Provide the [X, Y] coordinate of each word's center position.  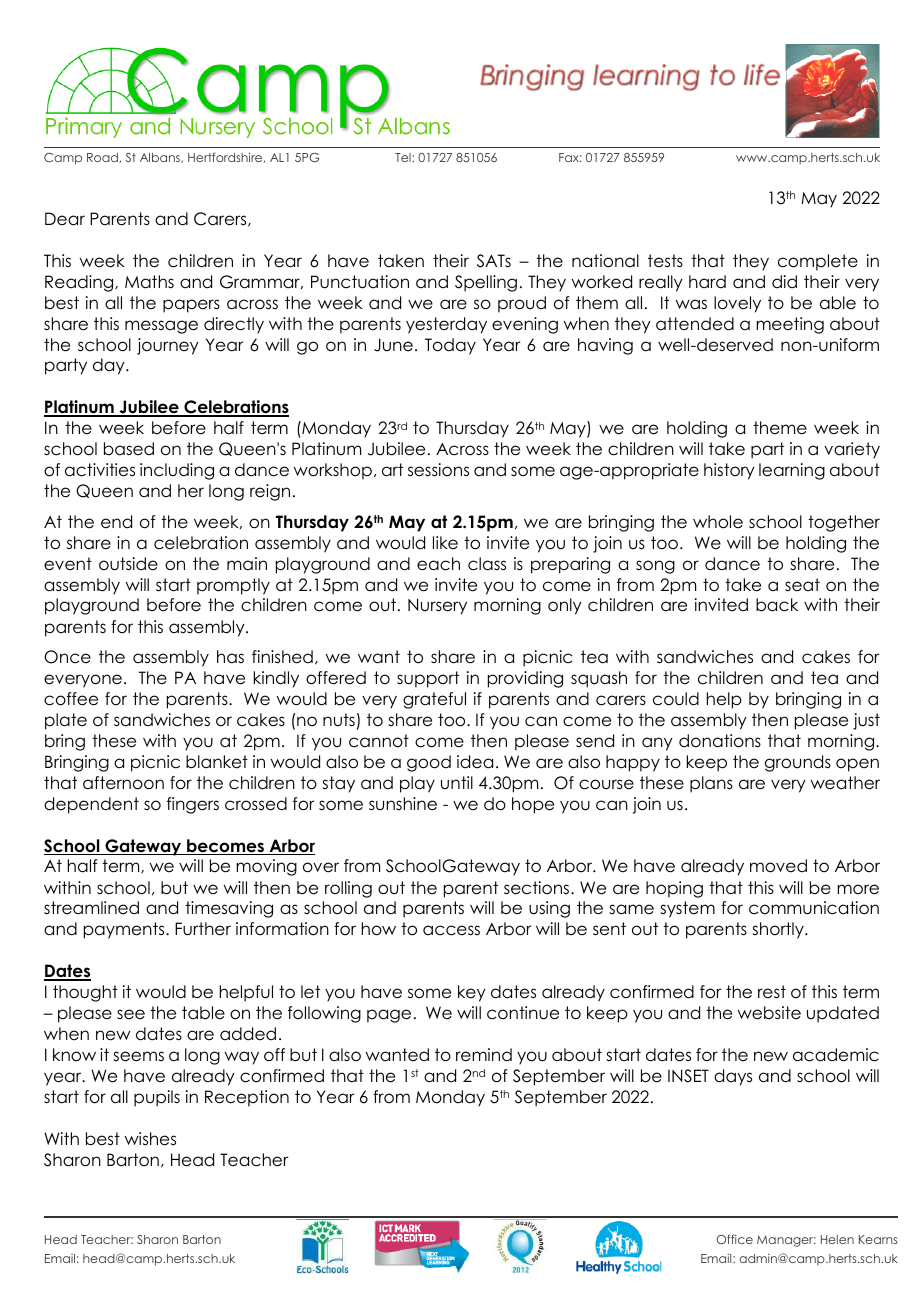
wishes [150, 1139]
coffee [71, 699]
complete [818, 262]
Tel [404, 157]
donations [720, 741]
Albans [161, 158]
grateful [434, 700]
